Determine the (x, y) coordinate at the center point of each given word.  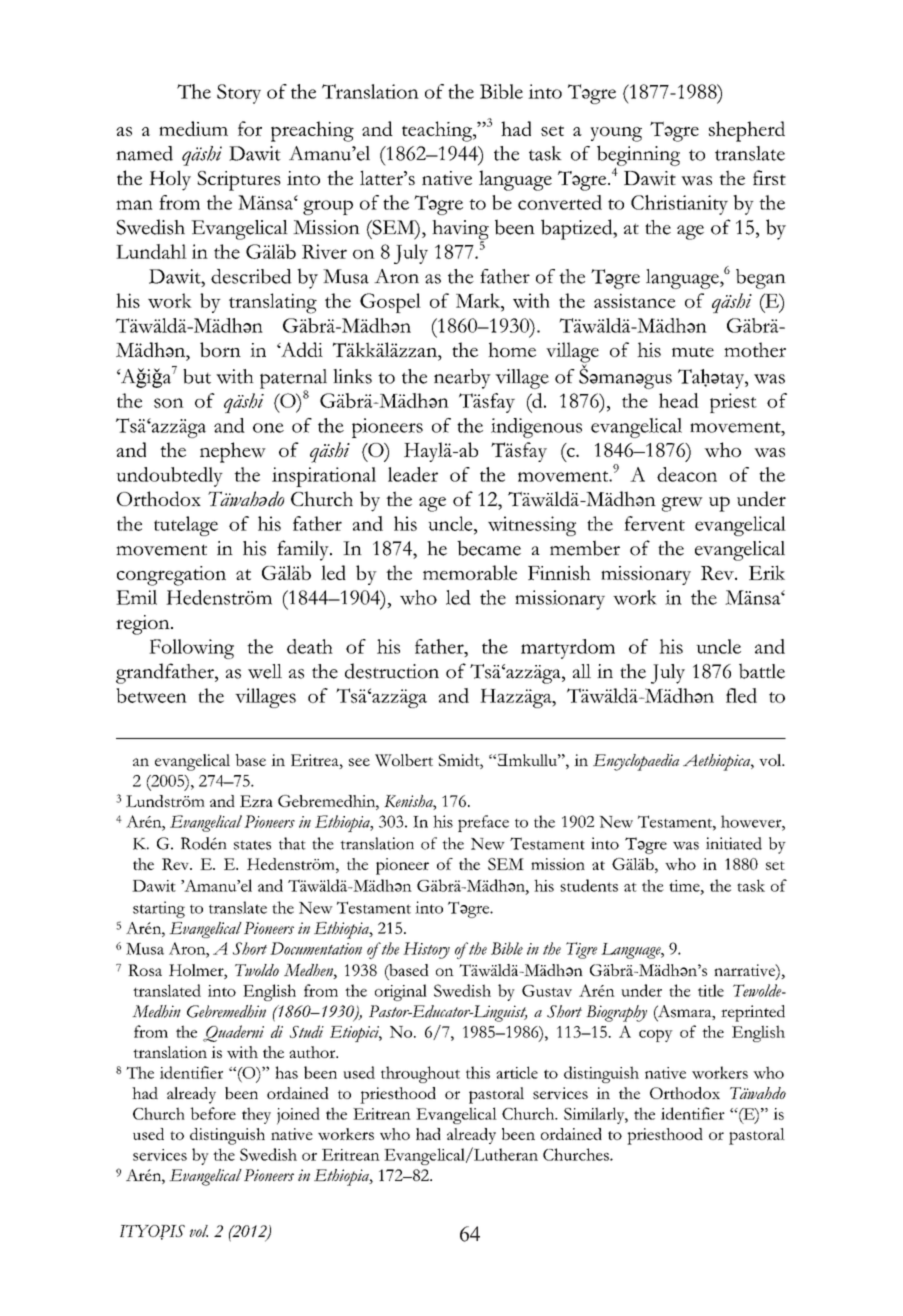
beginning (638, 155)
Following (191, 649)
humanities (674, 1138)
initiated (734, 843)
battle (762, 671)
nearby (462, 379)
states (252, 845)
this (478, 1072)
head (679, 400)
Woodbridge (517, 180)
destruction (392, 671)
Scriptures (239, 181)
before (213, 1113)
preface (483, 823)
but (197, 376)
